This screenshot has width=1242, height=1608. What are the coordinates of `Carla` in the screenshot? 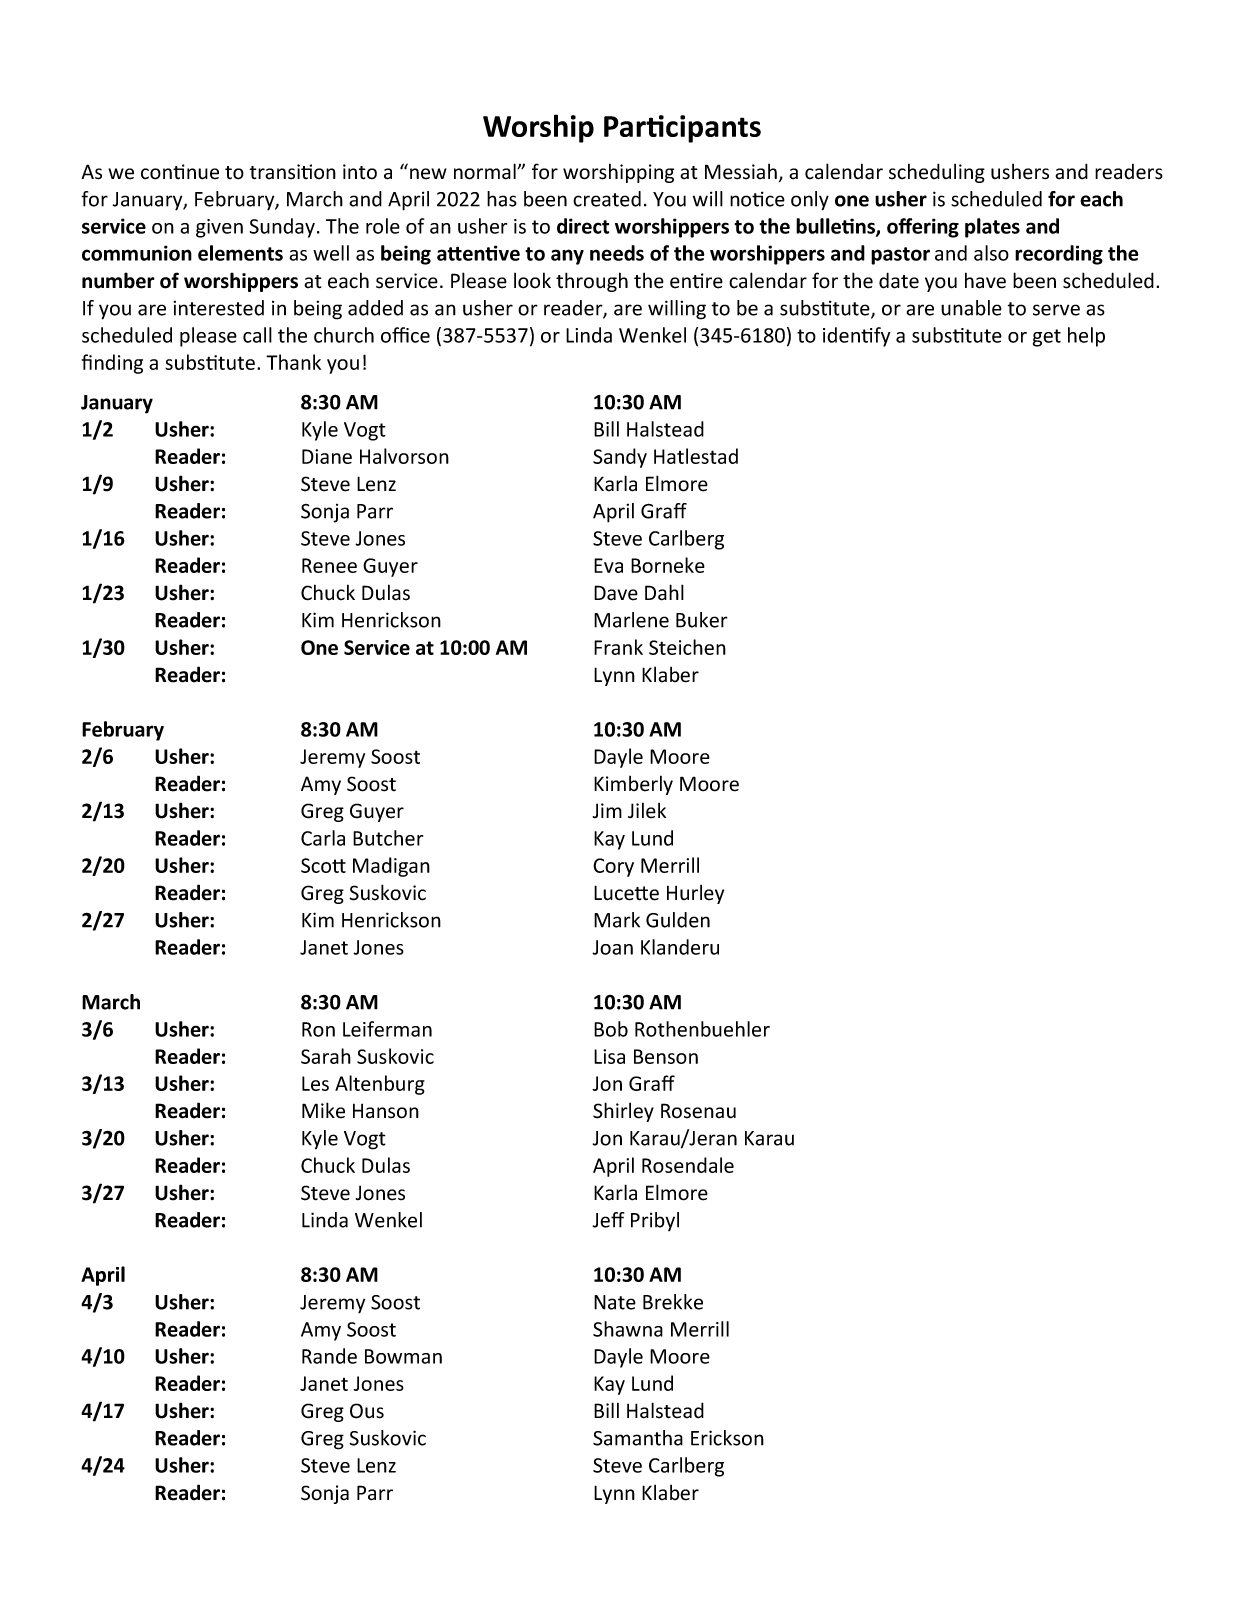 It's located at (323, 838).
